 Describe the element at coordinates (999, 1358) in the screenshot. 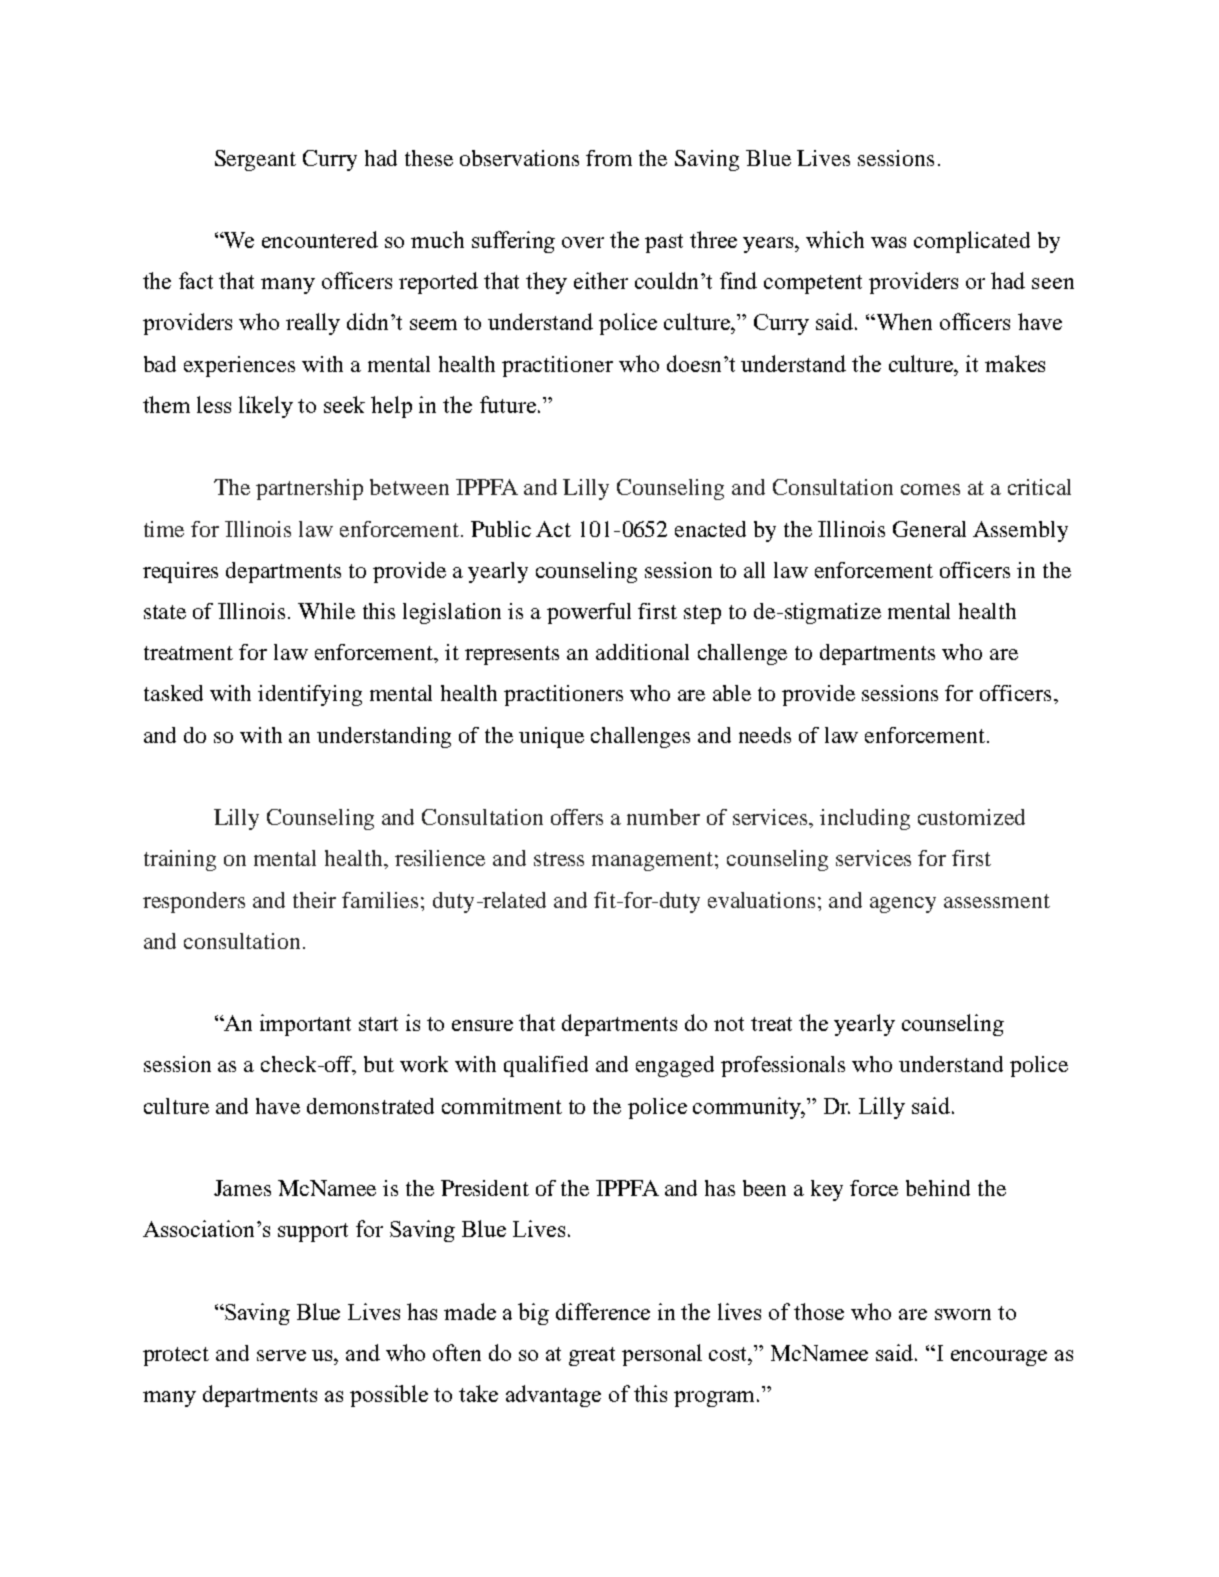

I see `encourage` at that location.
